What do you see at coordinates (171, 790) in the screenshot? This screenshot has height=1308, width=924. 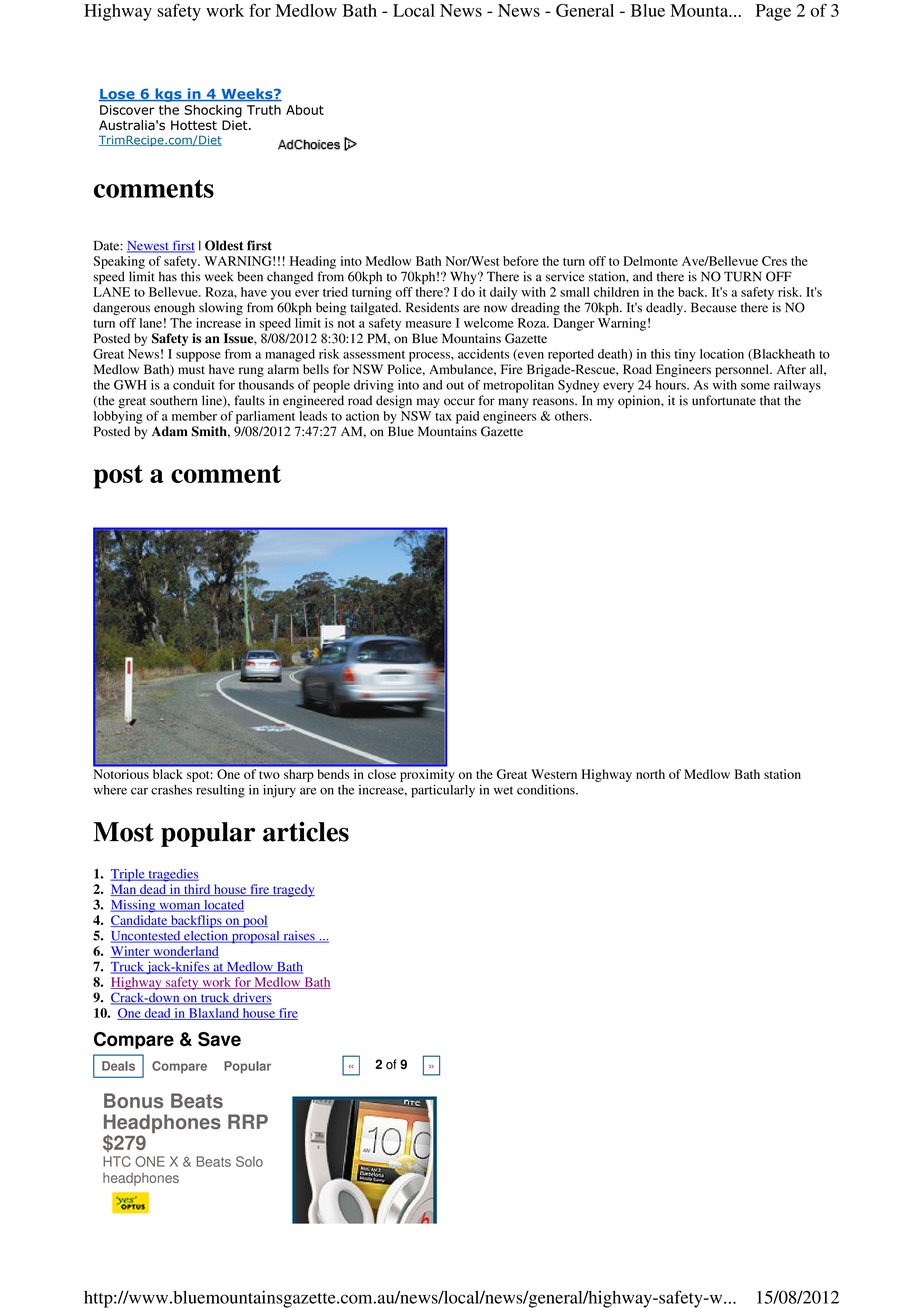 I see `crashes` at bounding box center [171, 790].
